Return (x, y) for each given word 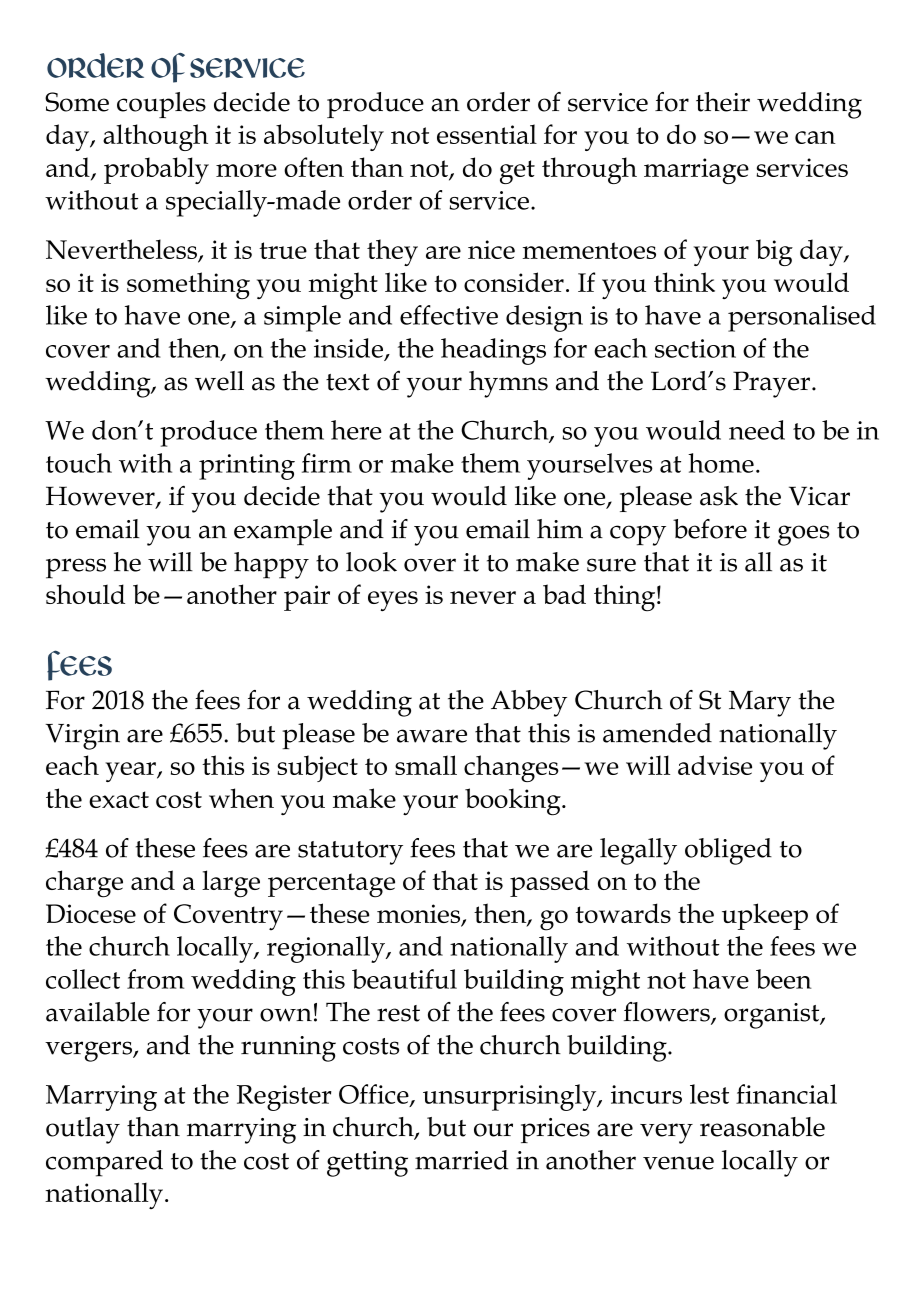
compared (104, 1163)
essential (487, 134)
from (155, 979)
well (219, 381)
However (101, 497)
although (155, 137)
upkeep (765, 916)
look (371, 562)
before (710, 529)
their (723, 102)
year (131, 772)
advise (715, 765)
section (695, 348)
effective (449, 315)
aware (432, 736)
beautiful (404, 979)
